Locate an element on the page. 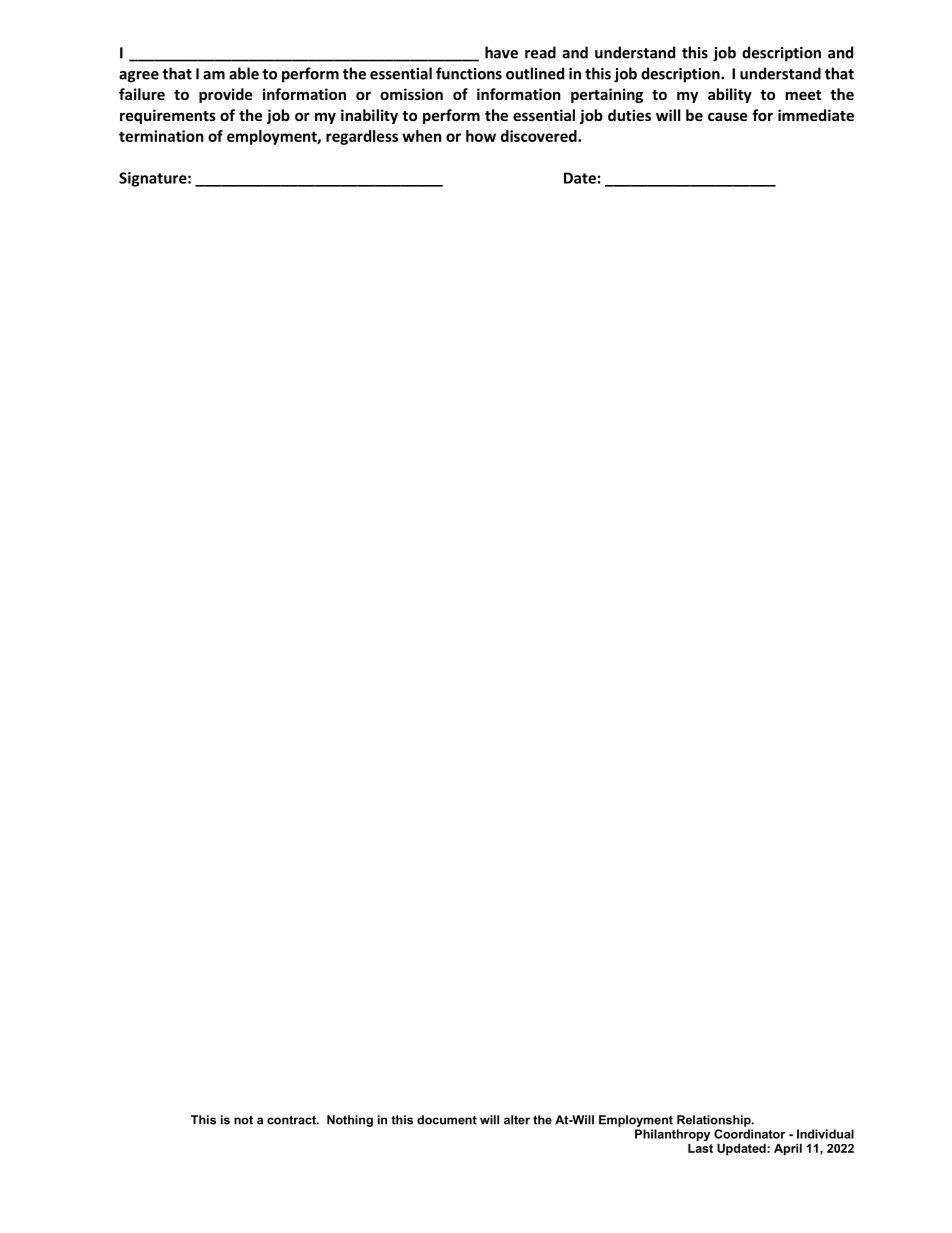  Nothing is located at coordinates (350, 1121).
